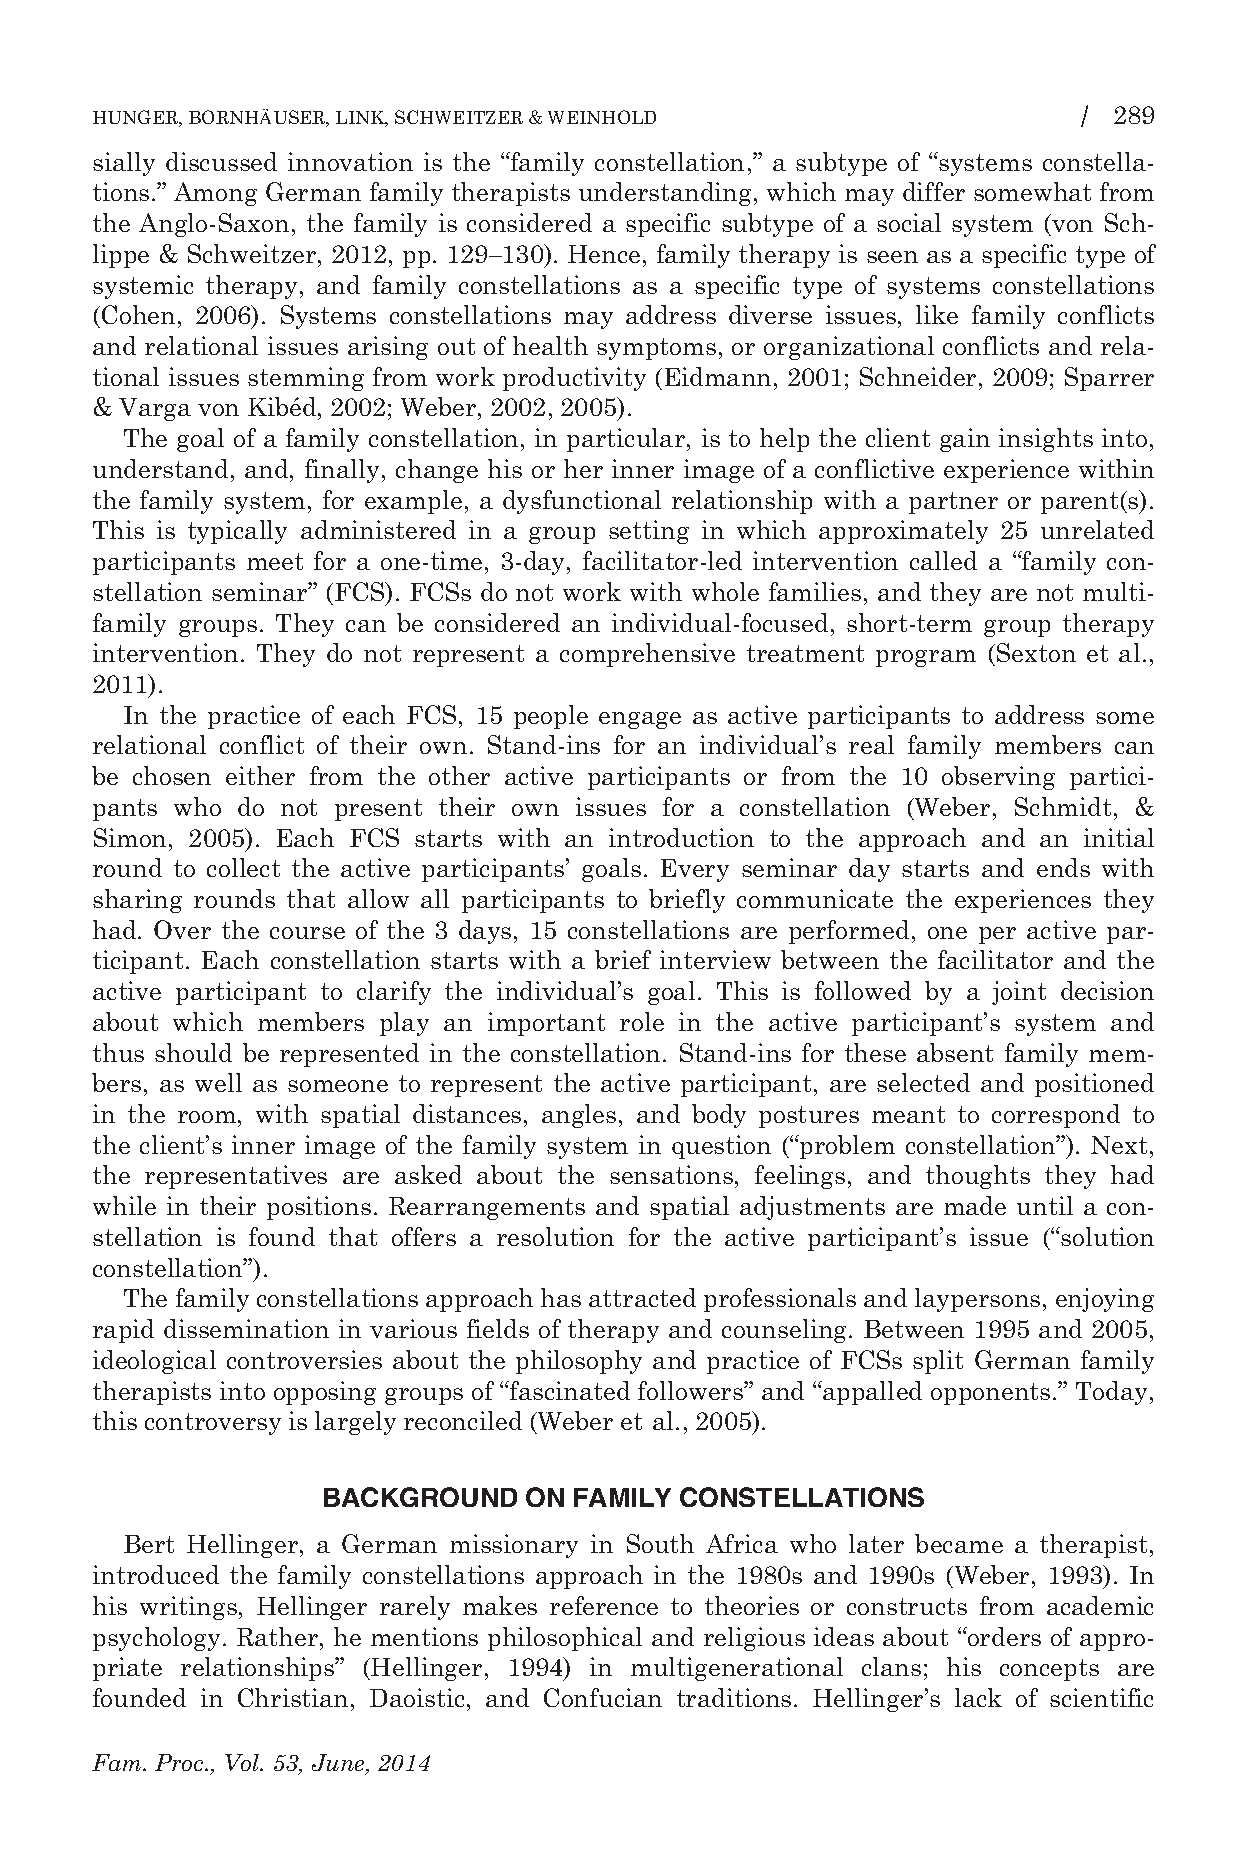  I want to click on discussed, so click(221, 161).
